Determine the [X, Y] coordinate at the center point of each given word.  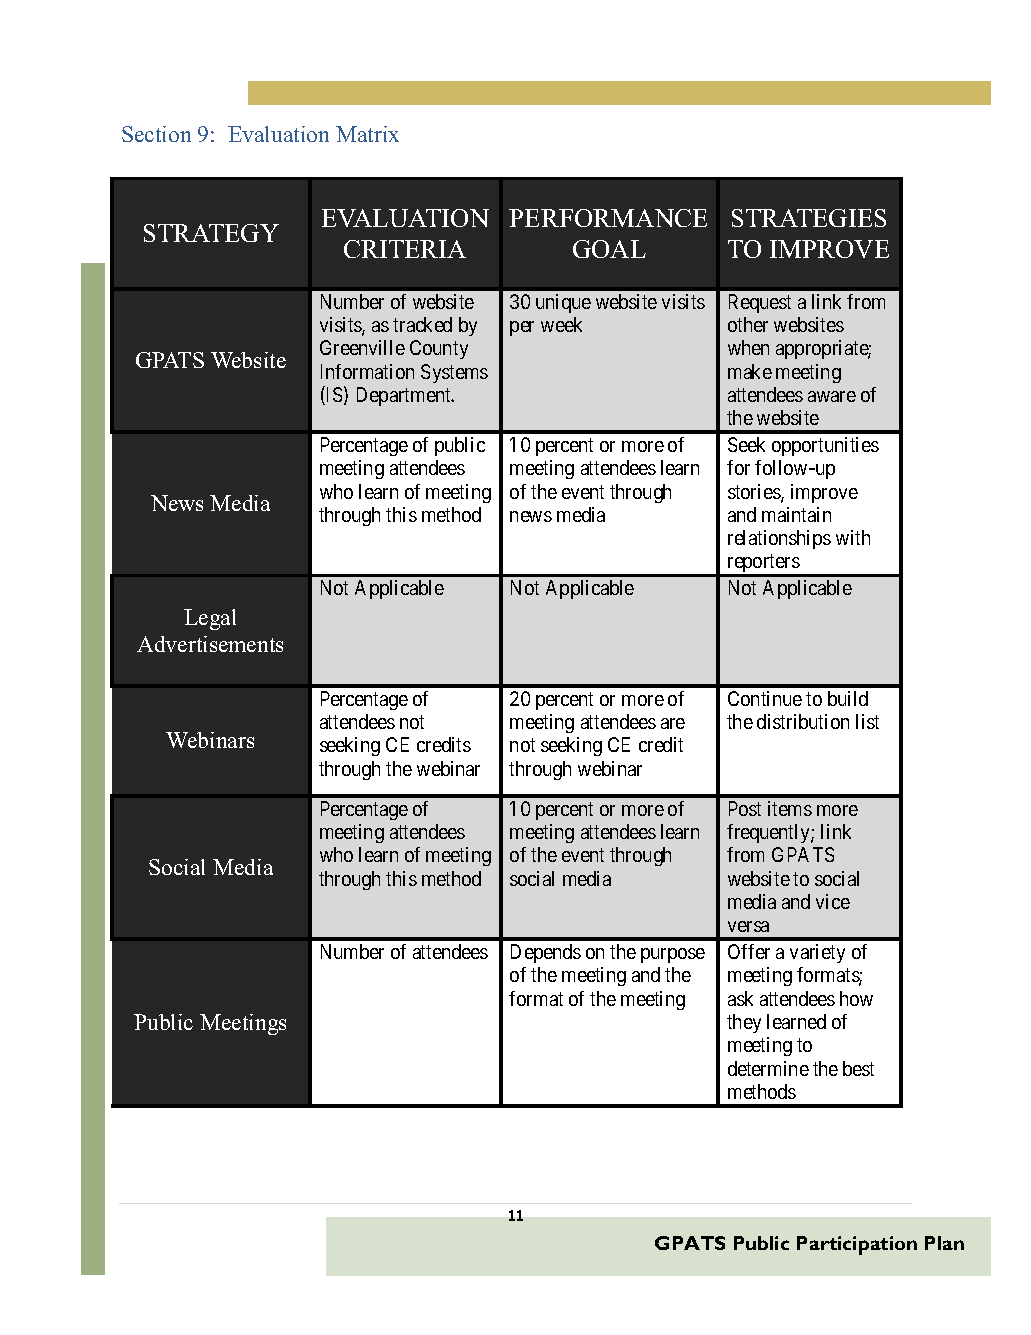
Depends [546, 953]
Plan [944, 1243]
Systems [454, 373]
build [848, 698]
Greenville [362, 347]
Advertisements [210, 644]
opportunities [825, 446]
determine [768, 1068]
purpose [673, 955]
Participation [857, 1245]
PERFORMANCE [608, 218]
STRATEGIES [809, 218]
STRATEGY [211, 233]
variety [817, 953]
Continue [765, 698]
